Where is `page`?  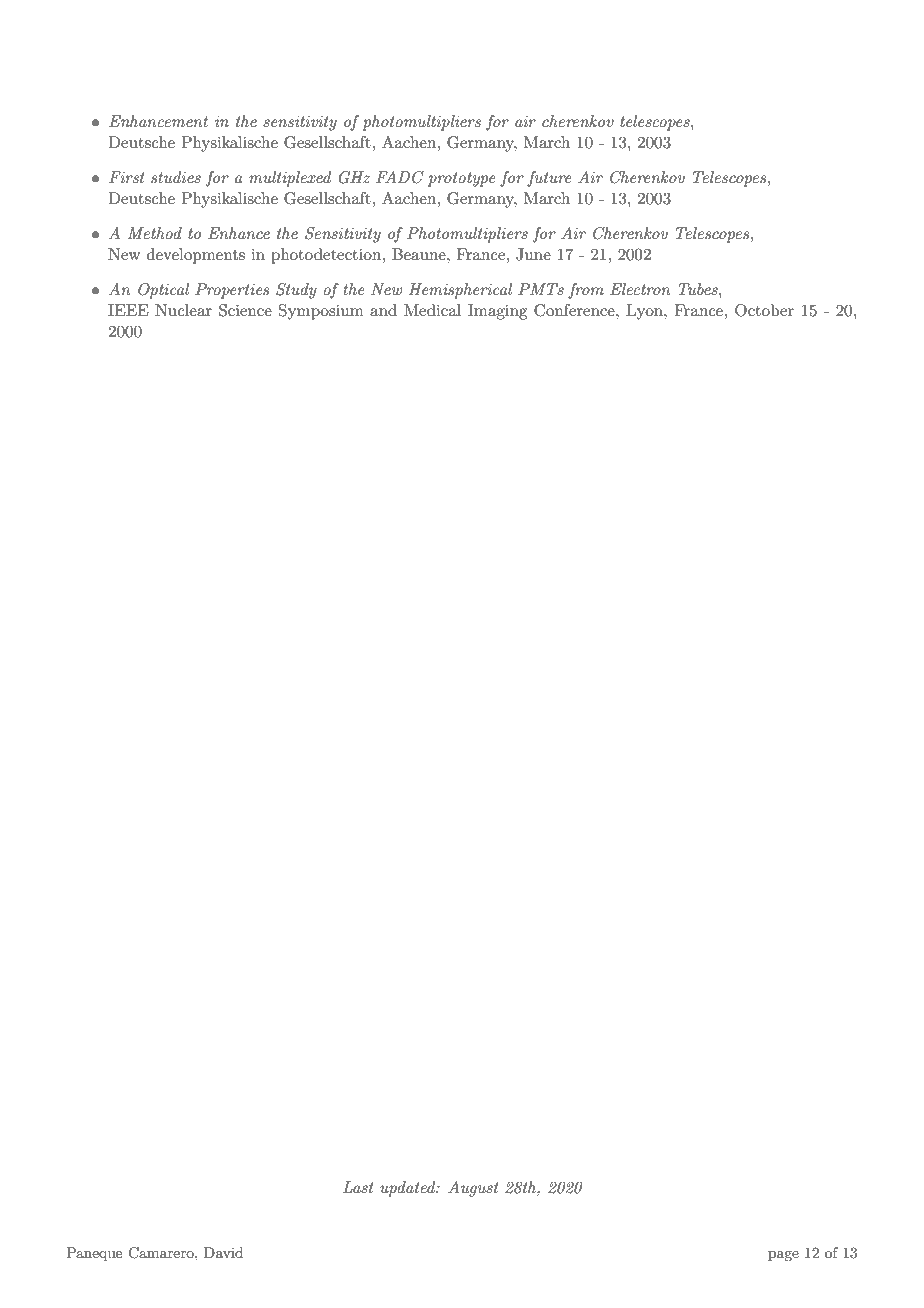
page is located at coordinates (783, 1256).
